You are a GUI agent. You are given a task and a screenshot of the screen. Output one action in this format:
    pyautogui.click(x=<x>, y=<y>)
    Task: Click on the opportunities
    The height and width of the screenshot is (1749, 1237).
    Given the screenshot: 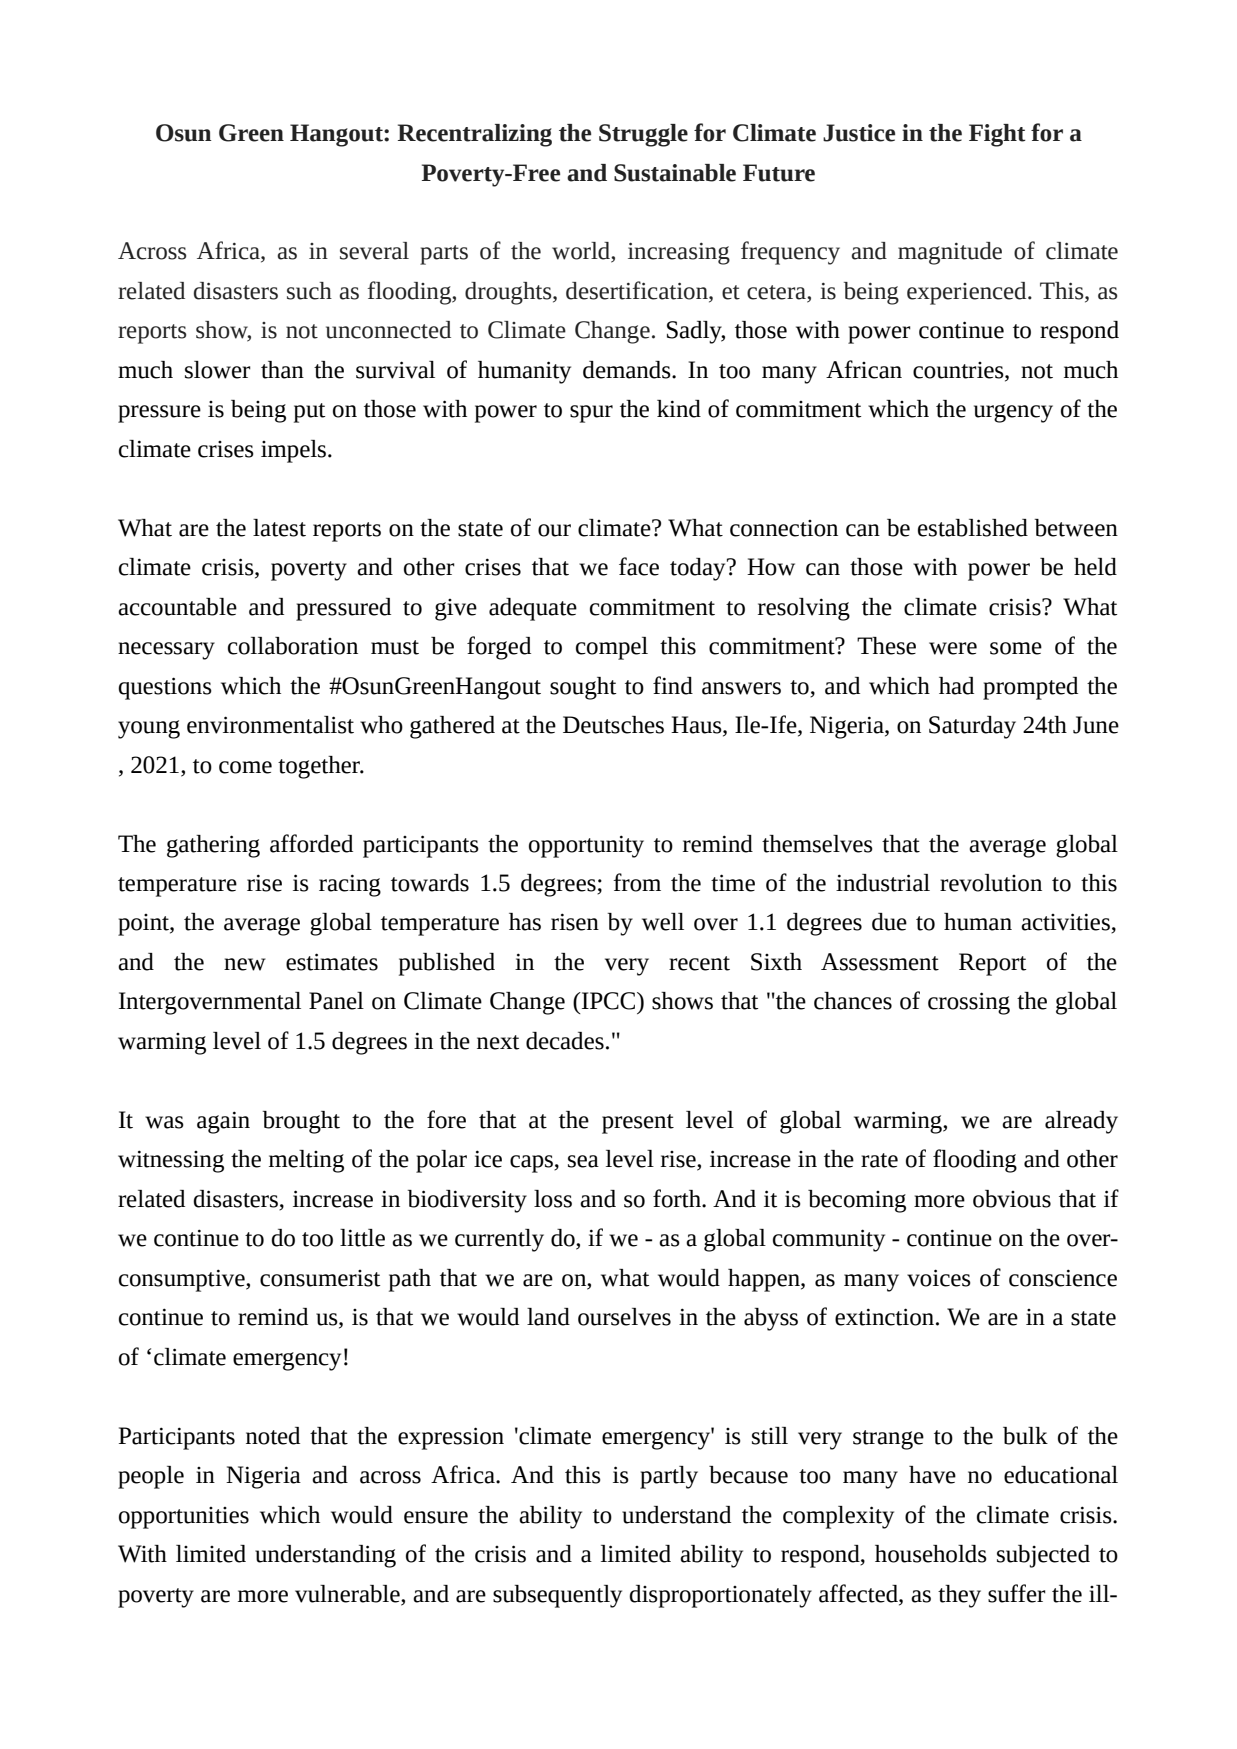 What is the action you would take?
    pyautogui.click(x=184, y=1518)
